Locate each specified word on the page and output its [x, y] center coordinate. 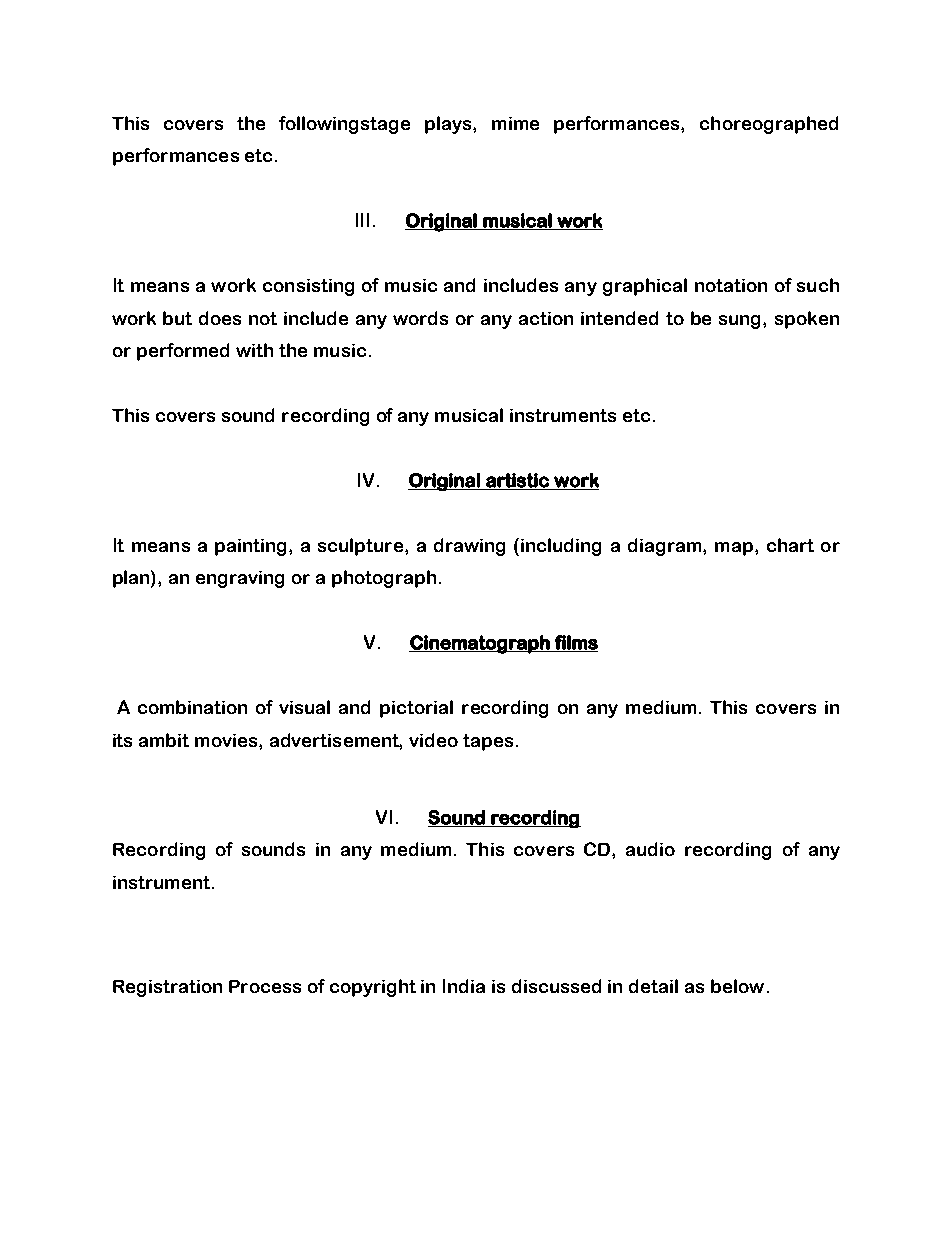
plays [449, 125]
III [362, 220]
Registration [167, 988]
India [464, 986]
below [737, 986]
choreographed [769, 125]
